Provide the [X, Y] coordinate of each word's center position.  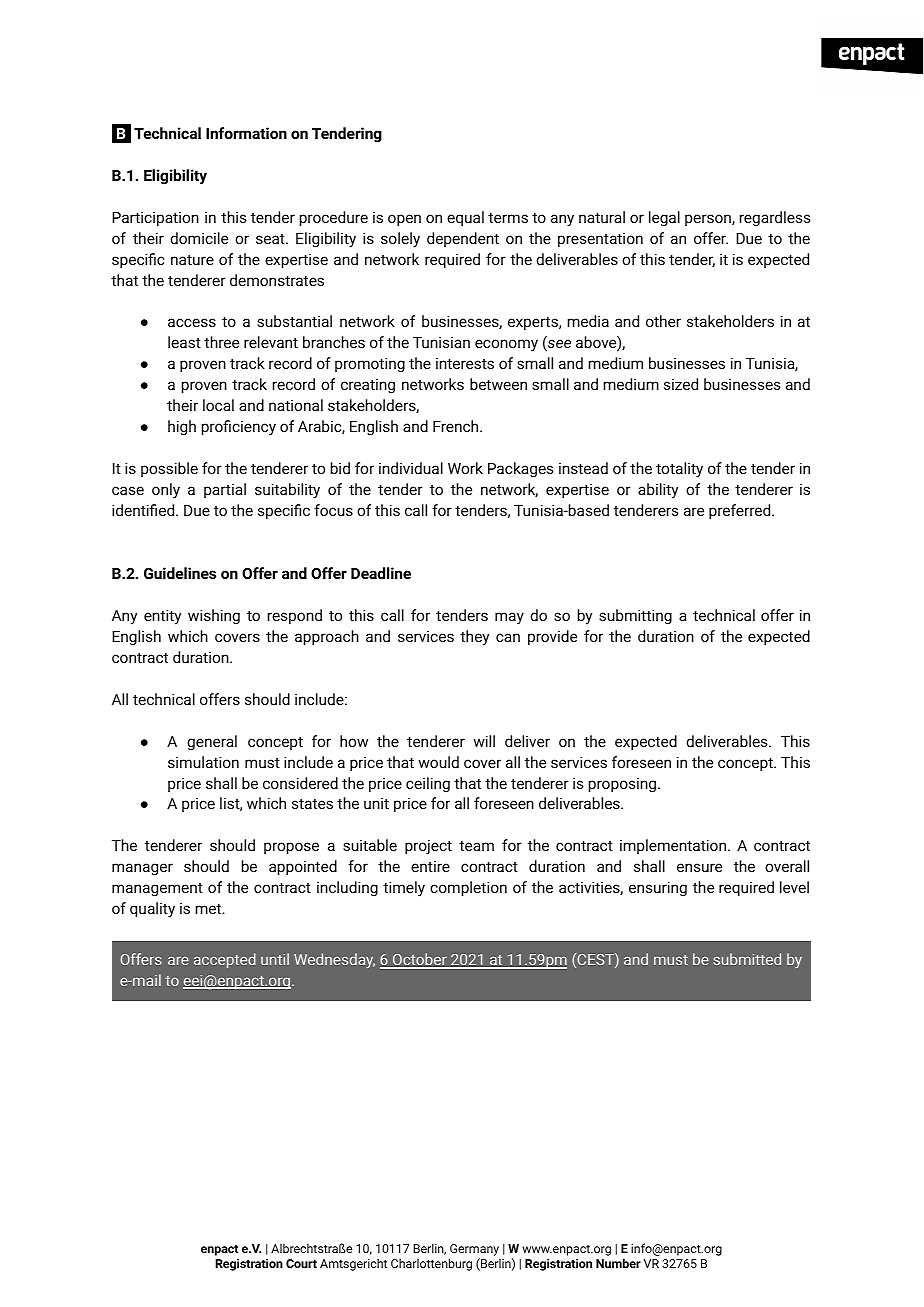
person [709, 220]
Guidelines [180, 573]
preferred [741, 511]
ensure [699, 867]
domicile [199, 238]
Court [301, 1263]
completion [468, 888]
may [509, 618]
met [210, 909]
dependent [463, 239]
